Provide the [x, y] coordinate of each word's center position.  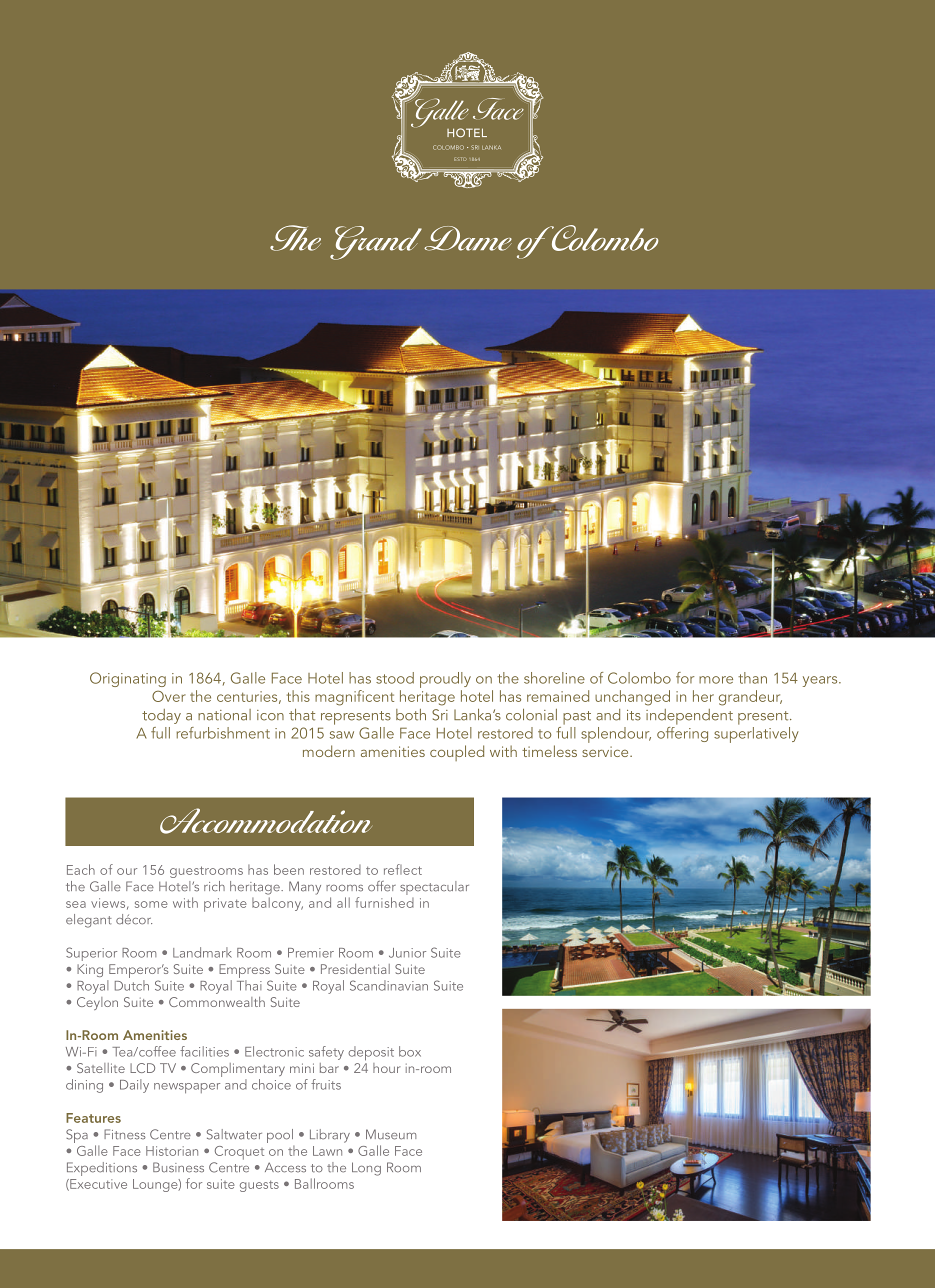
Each [81, 869]
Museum [391, 1134]
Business [178, 1167]
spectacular [434, 888]
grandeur [750, 698]
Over [169, 696]
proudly [445, 680]
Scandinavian [389, 985]
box [410, 1051]
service [606, 751]
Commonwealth [217, 1002]
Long [366, 1169]
